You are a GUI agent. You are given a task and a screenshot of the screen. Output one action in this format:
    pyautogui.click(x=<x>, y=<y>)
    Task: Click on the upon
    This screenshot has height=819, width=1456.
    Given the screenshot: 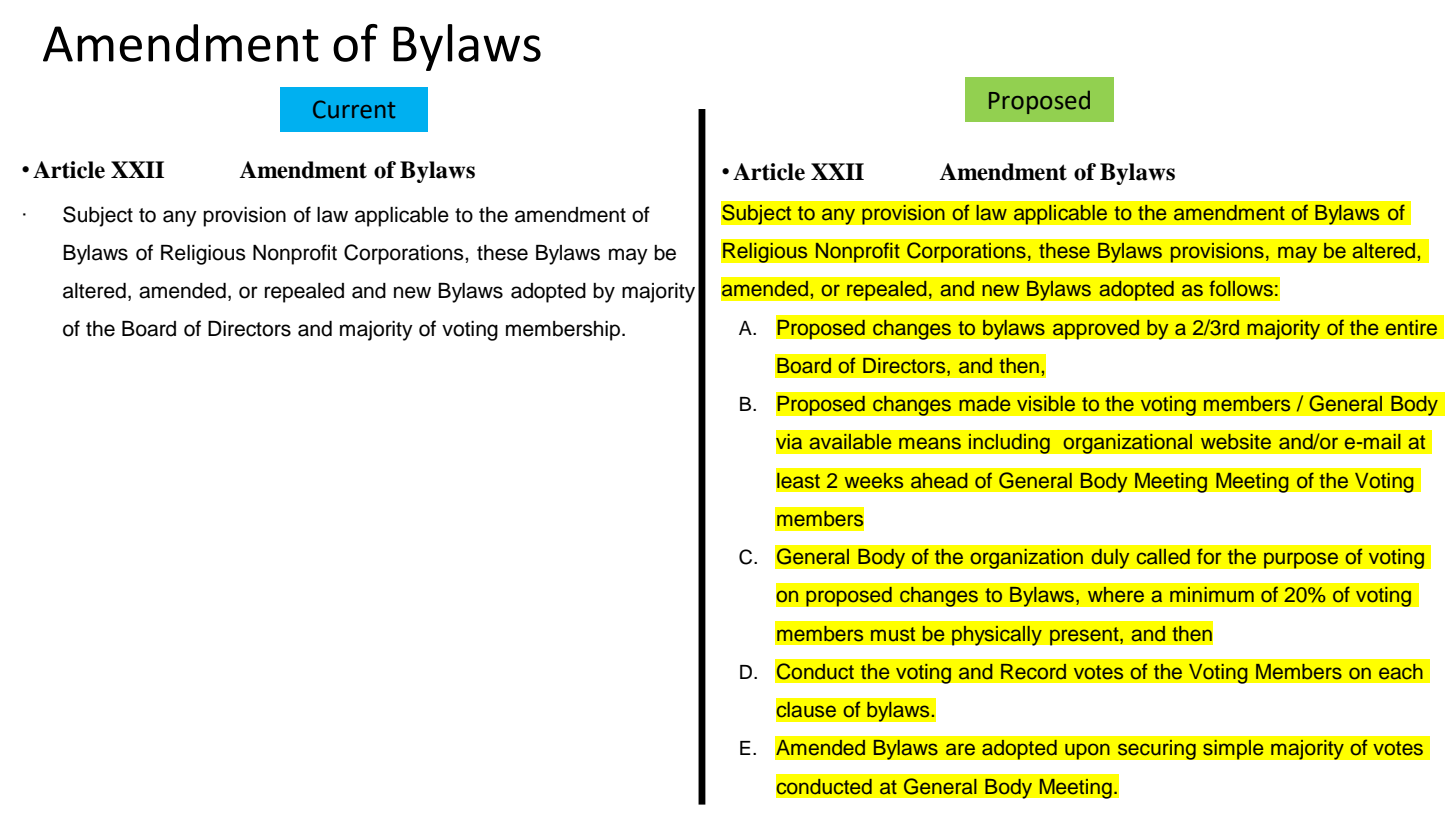 What is the action you would take?
    pyautogui.click(x=1087, y=751)
